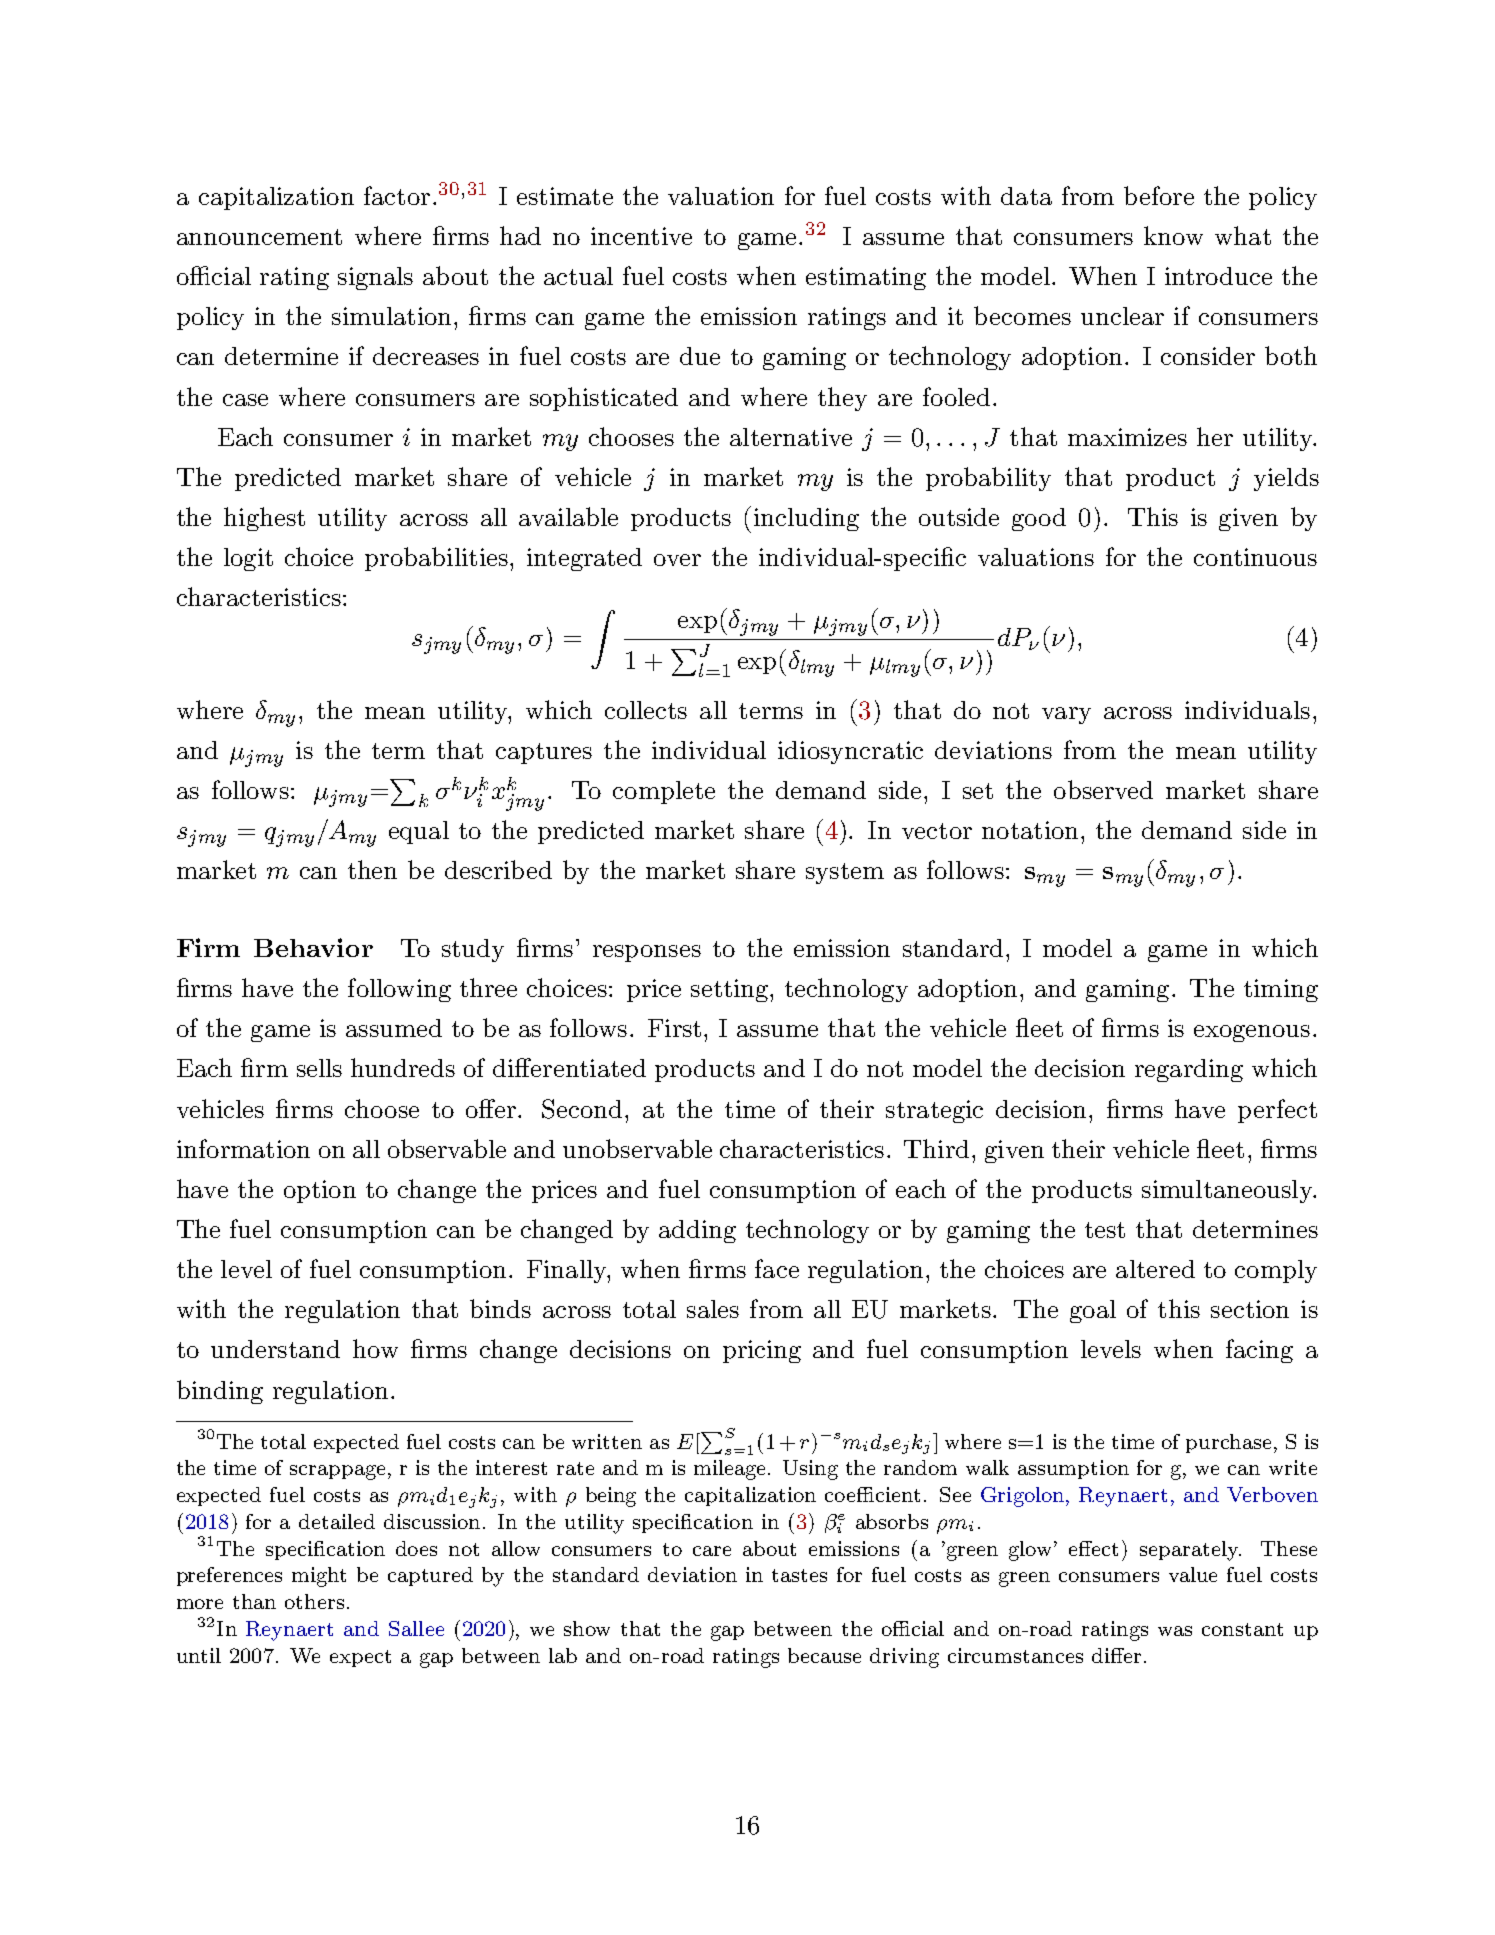  What do you see at coordinates (1093, 1311) in the screenshot?
I see `goal` at bounding box center [1093, 1311].
